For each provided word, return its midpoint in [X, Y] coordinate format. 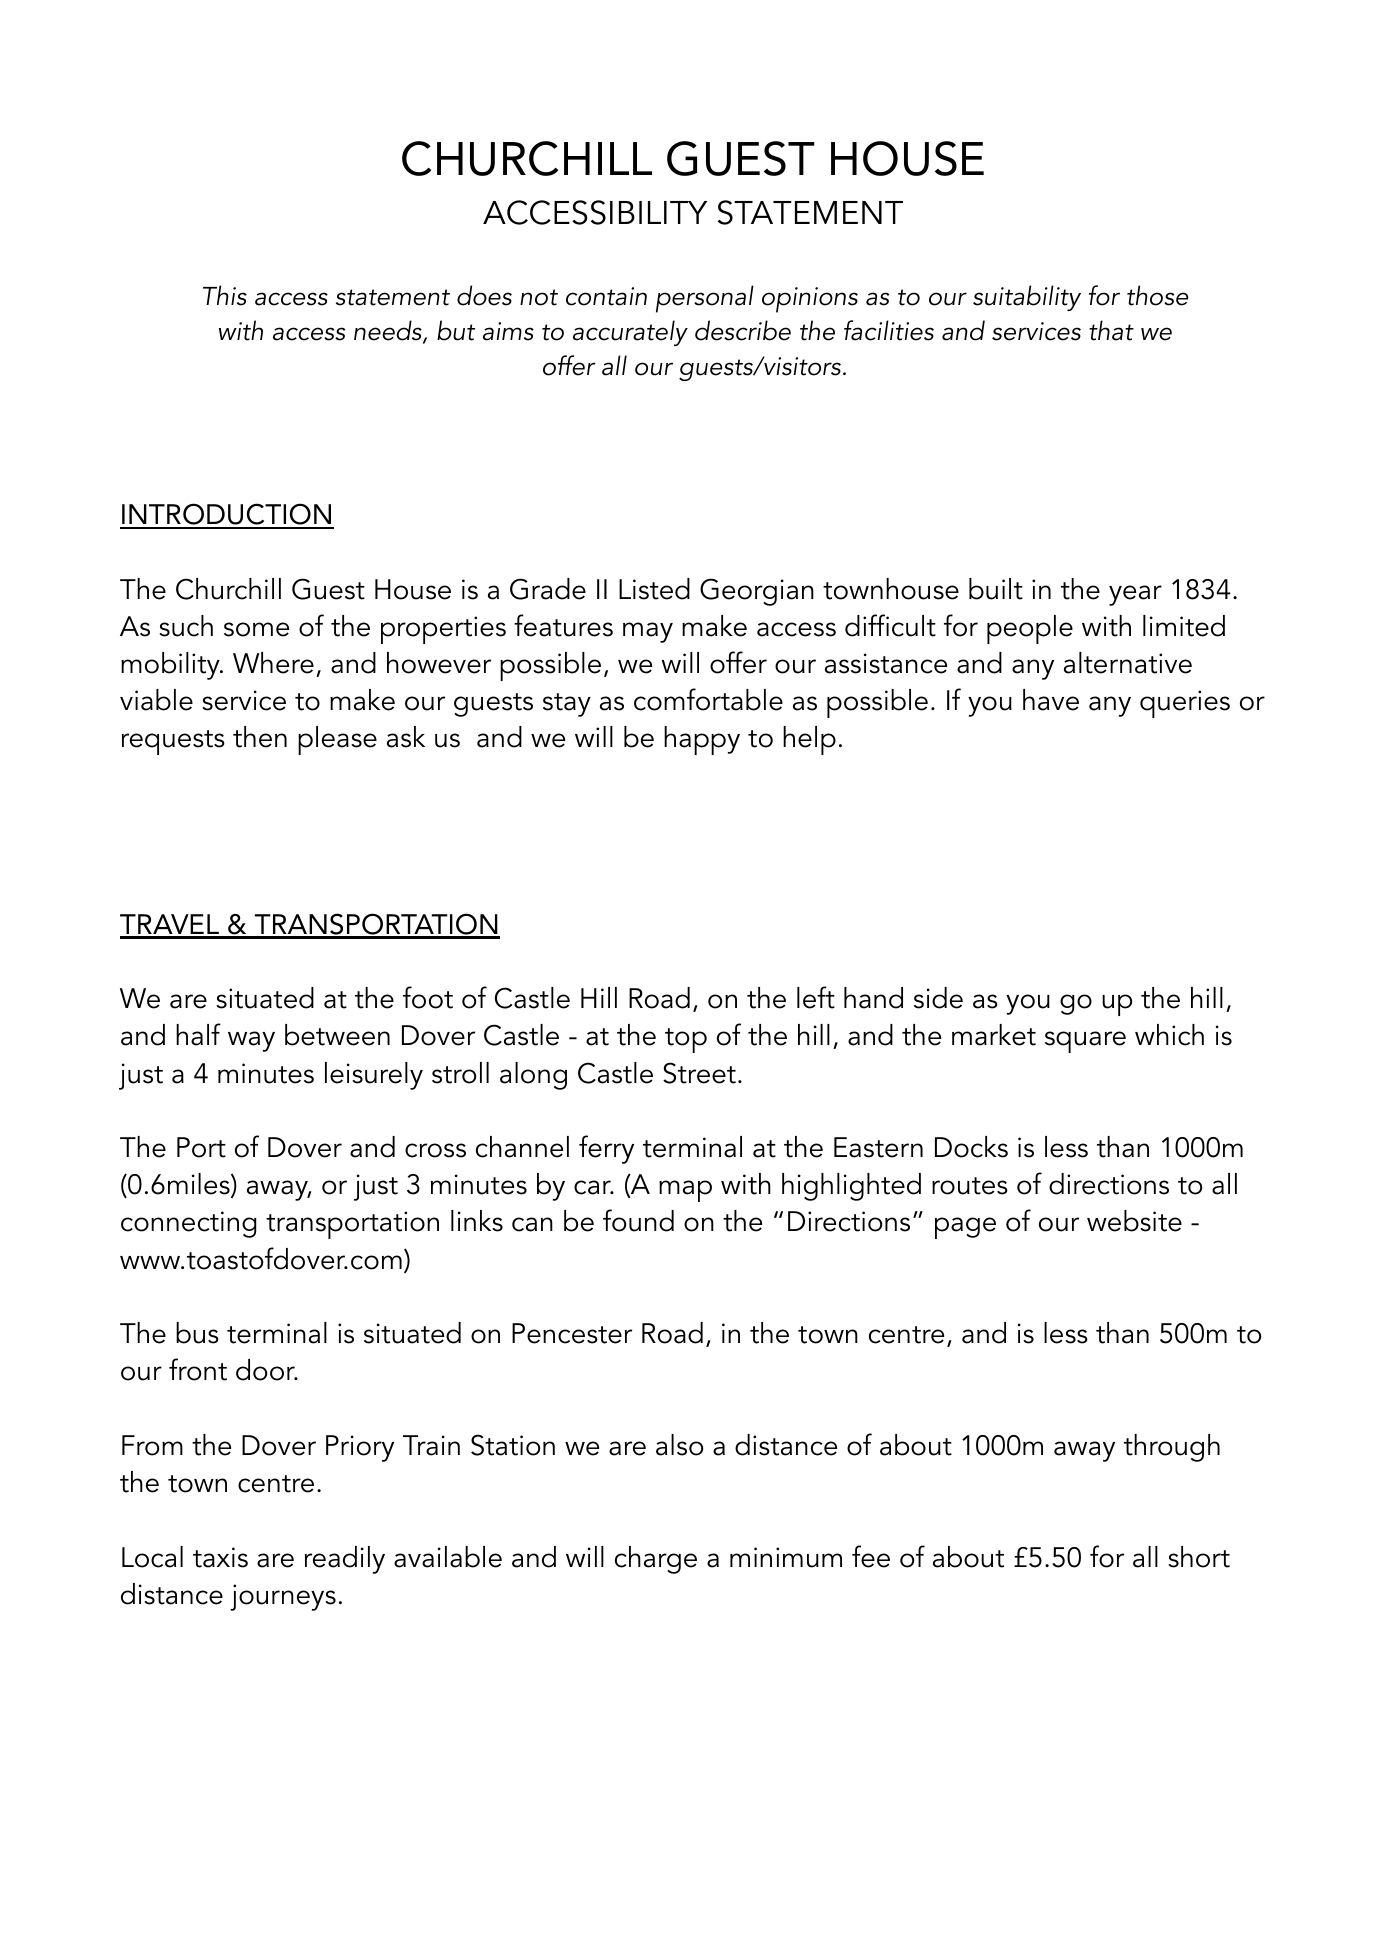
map [685, 1191]
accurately [630, 333]
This [225, 295]
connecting [188, 1224]
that [1111, 330]
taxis [220, 1557]
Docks [971, 1147]
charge [656, 1560]
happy [702, 740]
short [1199, 1557]
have [1051, 700]
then [260, 737]
